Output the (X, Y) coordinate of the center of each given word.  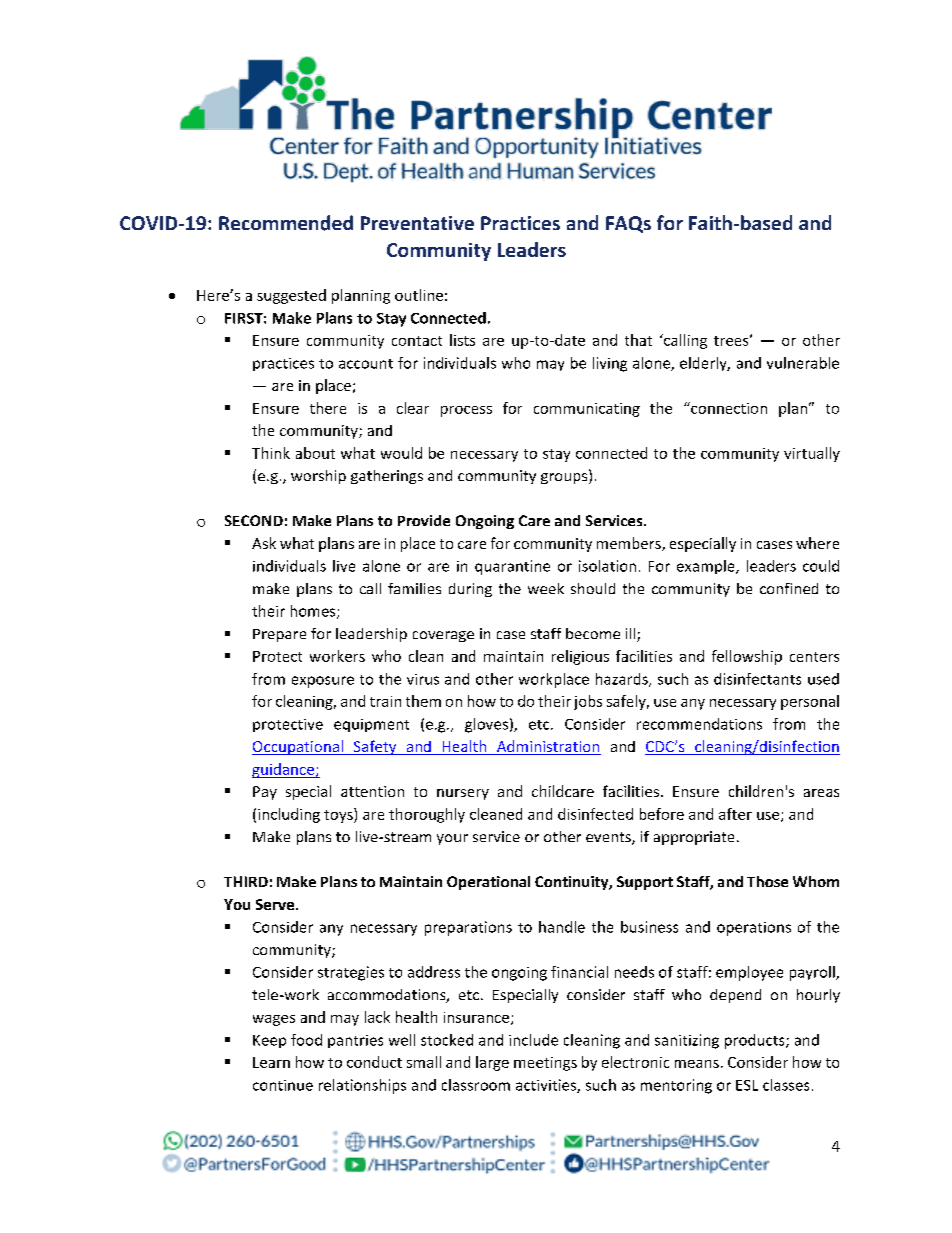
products (756, 1041)
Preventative (417, 223)
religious (580, 657)
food (306, 1040)
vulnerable (803, 363)
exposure (323, 682)
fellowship (747, 657)
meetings (545, 1064)
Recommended (286, 223)
